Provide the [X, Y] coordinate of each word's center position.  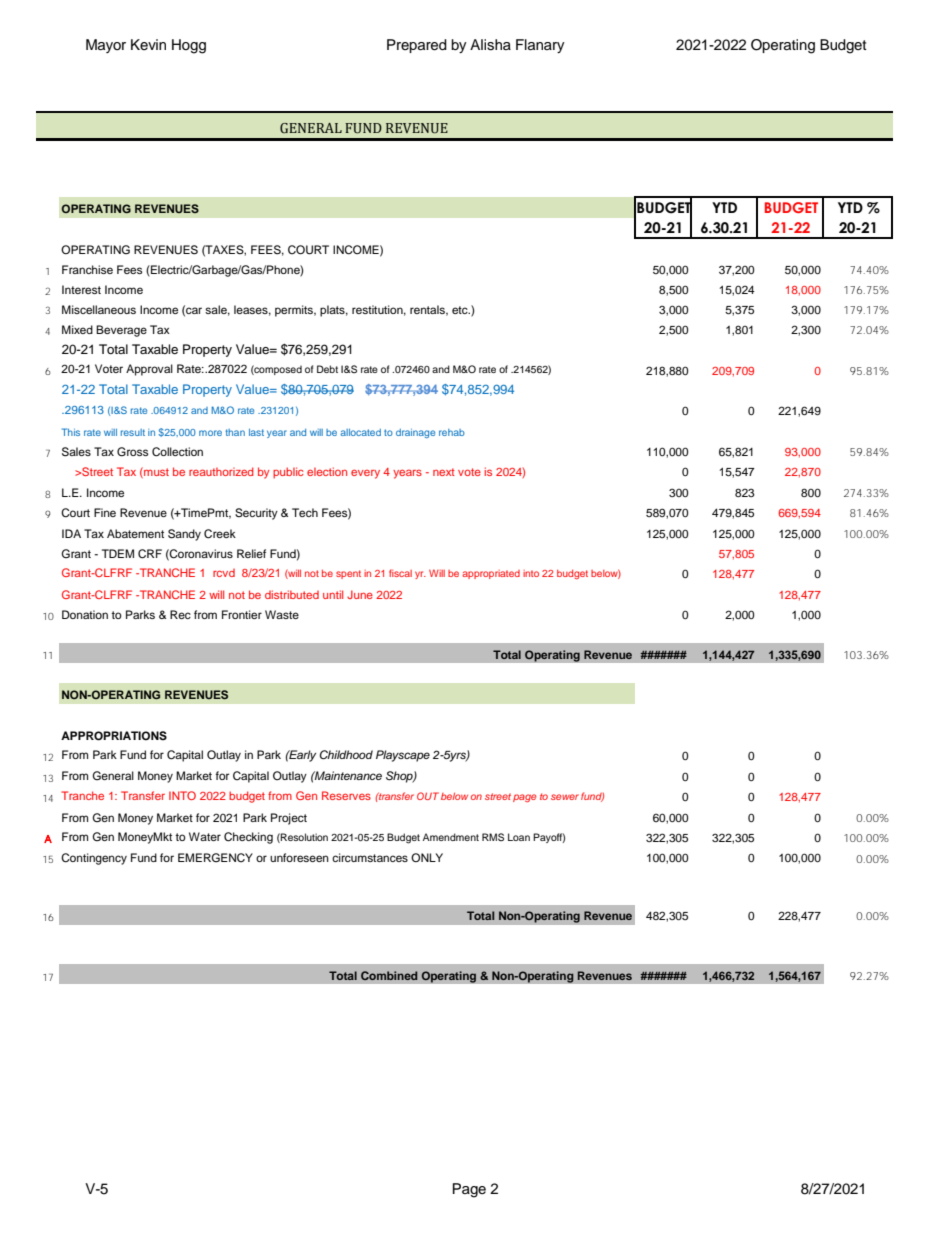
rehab [452, 432]
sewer [565, 797]
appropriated [491, 574]
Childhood [346, 754]
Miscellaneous [99, 309]
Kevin [148, 44]
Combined [389, 975]
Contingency [94, 859]
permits [295, 311]
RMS [493, 837]
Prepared [417, 46]
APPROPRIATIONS [114, 736]
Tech [305, 512]
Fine [105, 512]
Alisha [490, 45]
